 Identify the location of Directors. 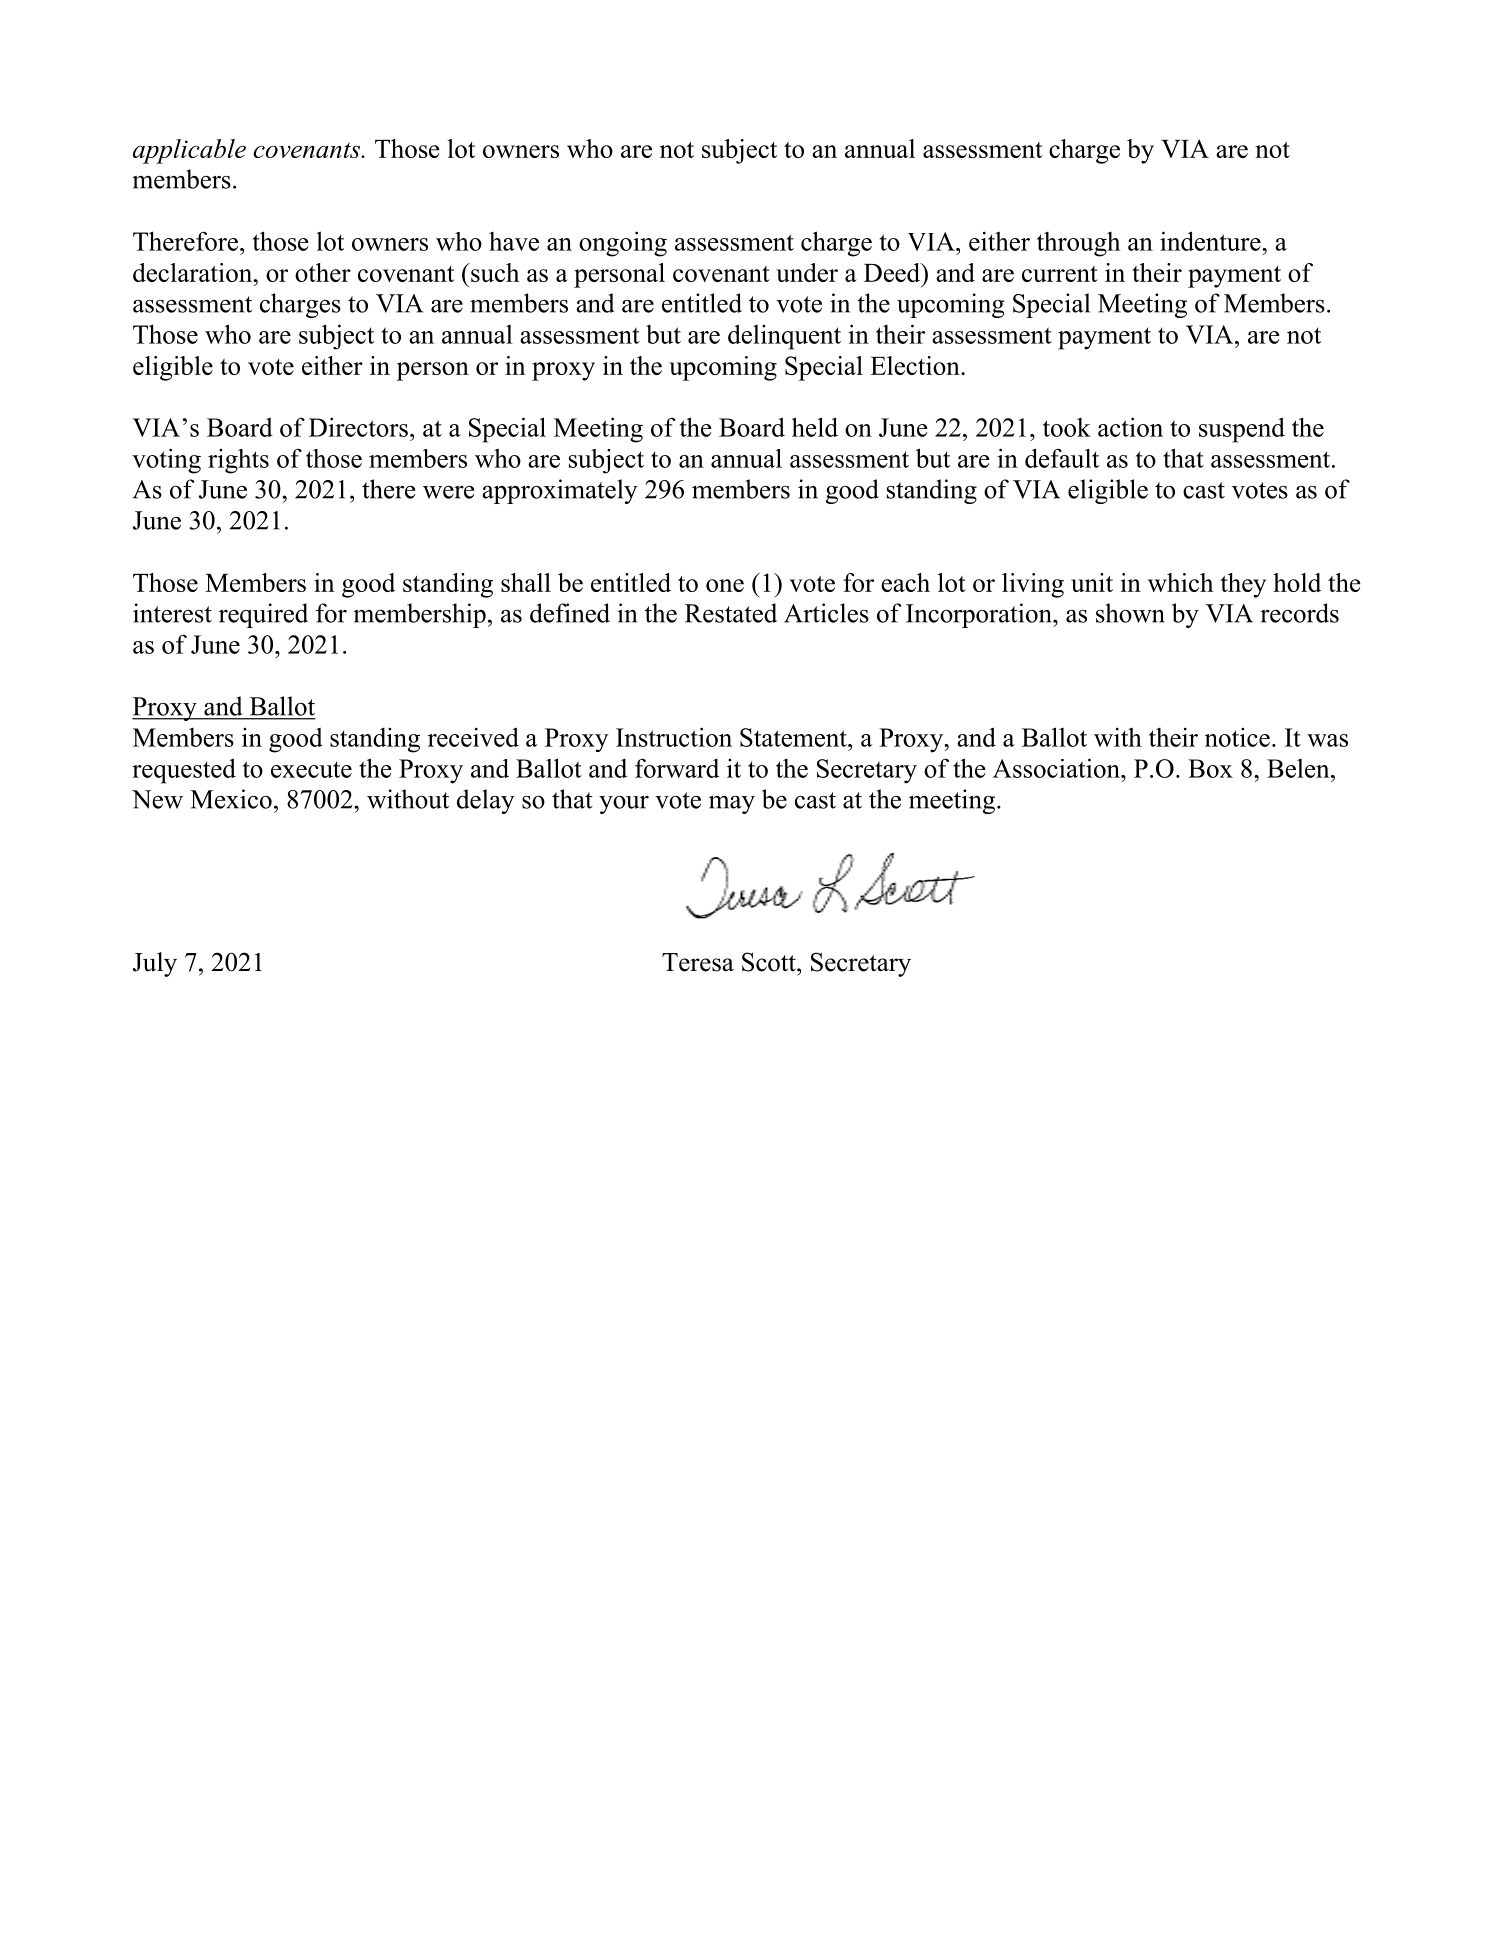
(358, 427).
